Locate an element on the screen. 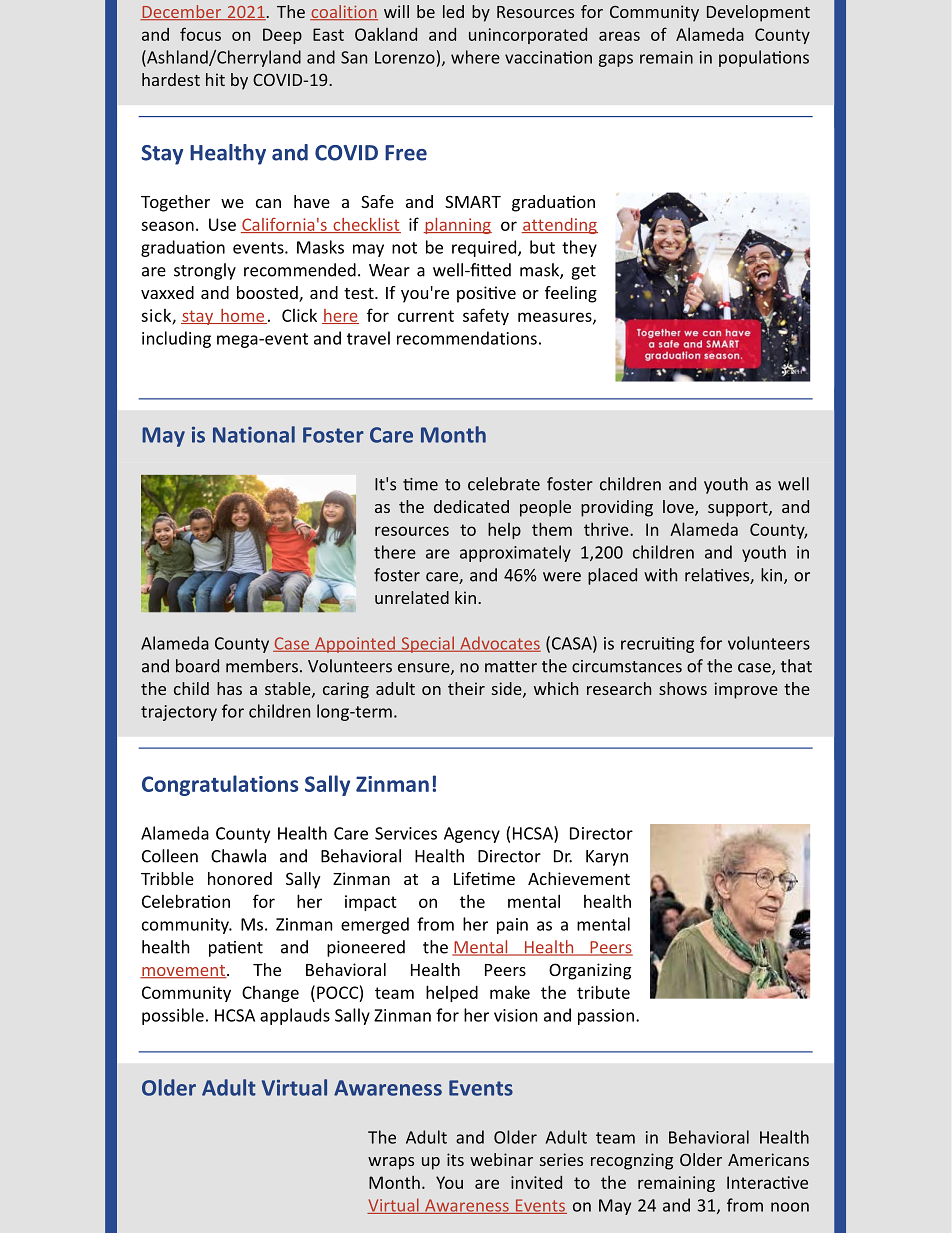  wraps is located at coordinates (391, 1163).
